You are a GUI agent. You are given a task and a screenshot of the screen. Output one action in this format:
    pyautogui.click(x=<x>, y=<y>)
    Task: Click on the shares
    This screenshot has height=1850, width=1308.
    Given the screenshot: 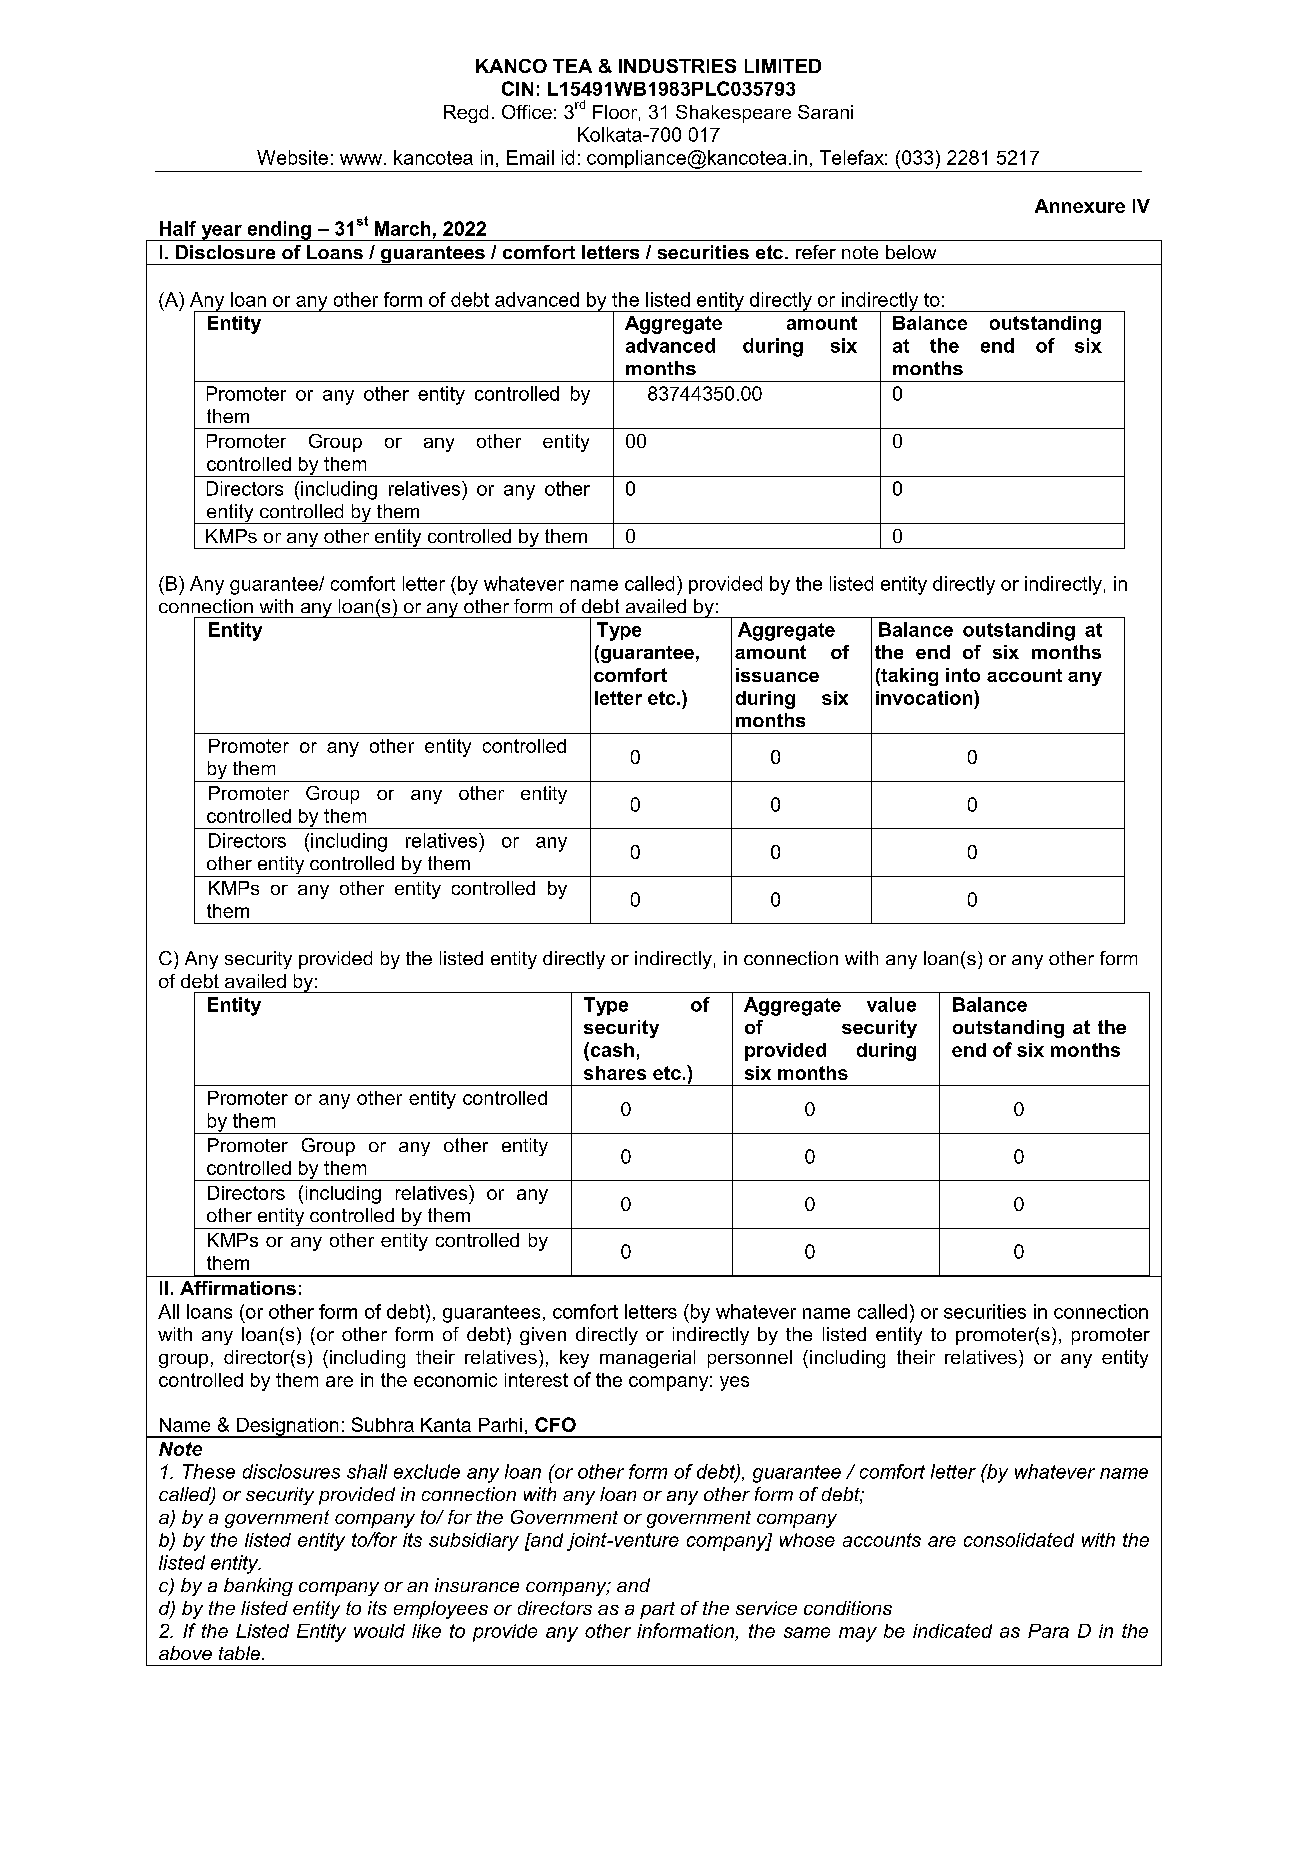 What is the action you would take?
    pyautogui.click(x=615, y=1073)
